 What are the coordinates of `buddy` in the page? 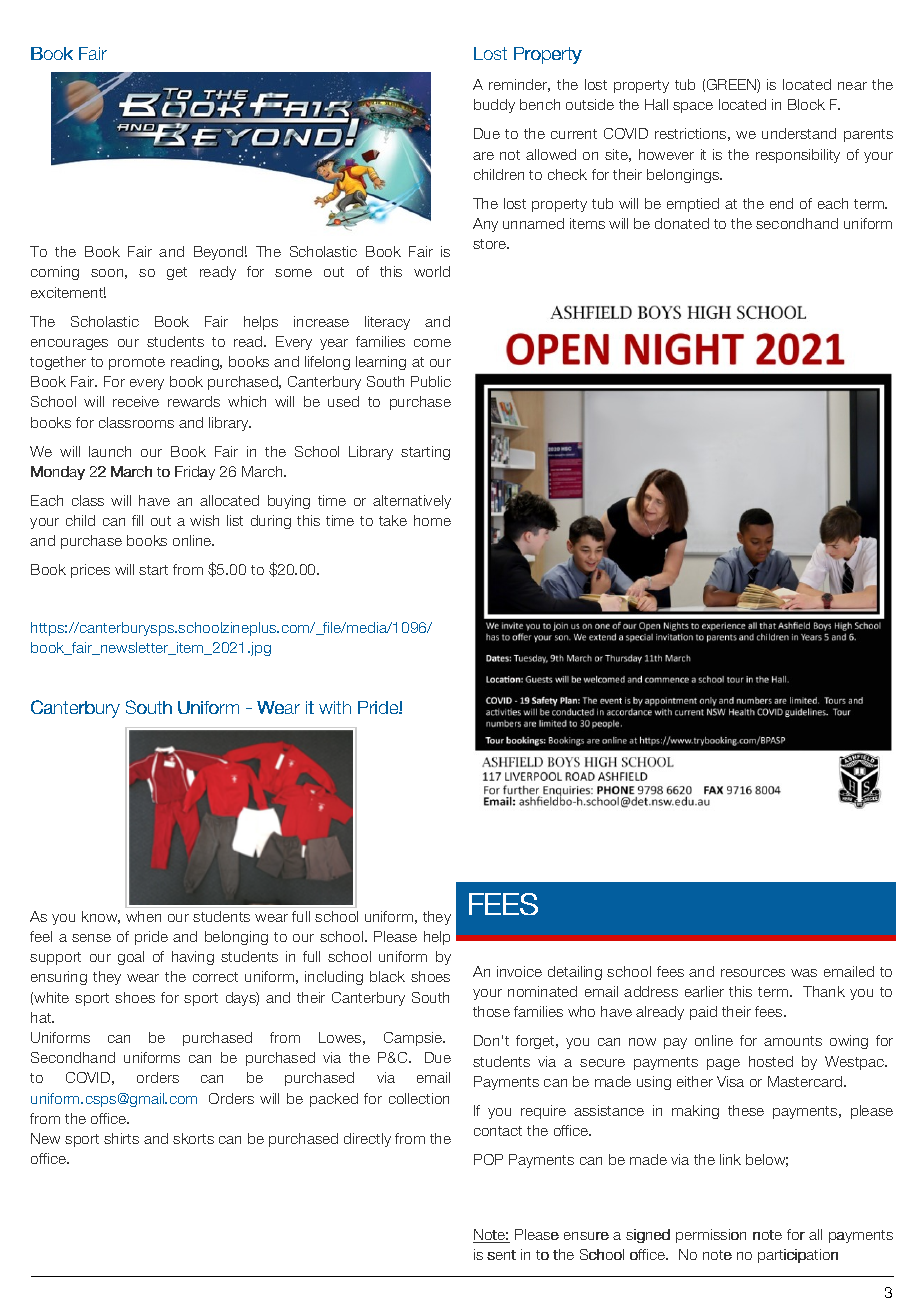 It's located at (494, 106).
